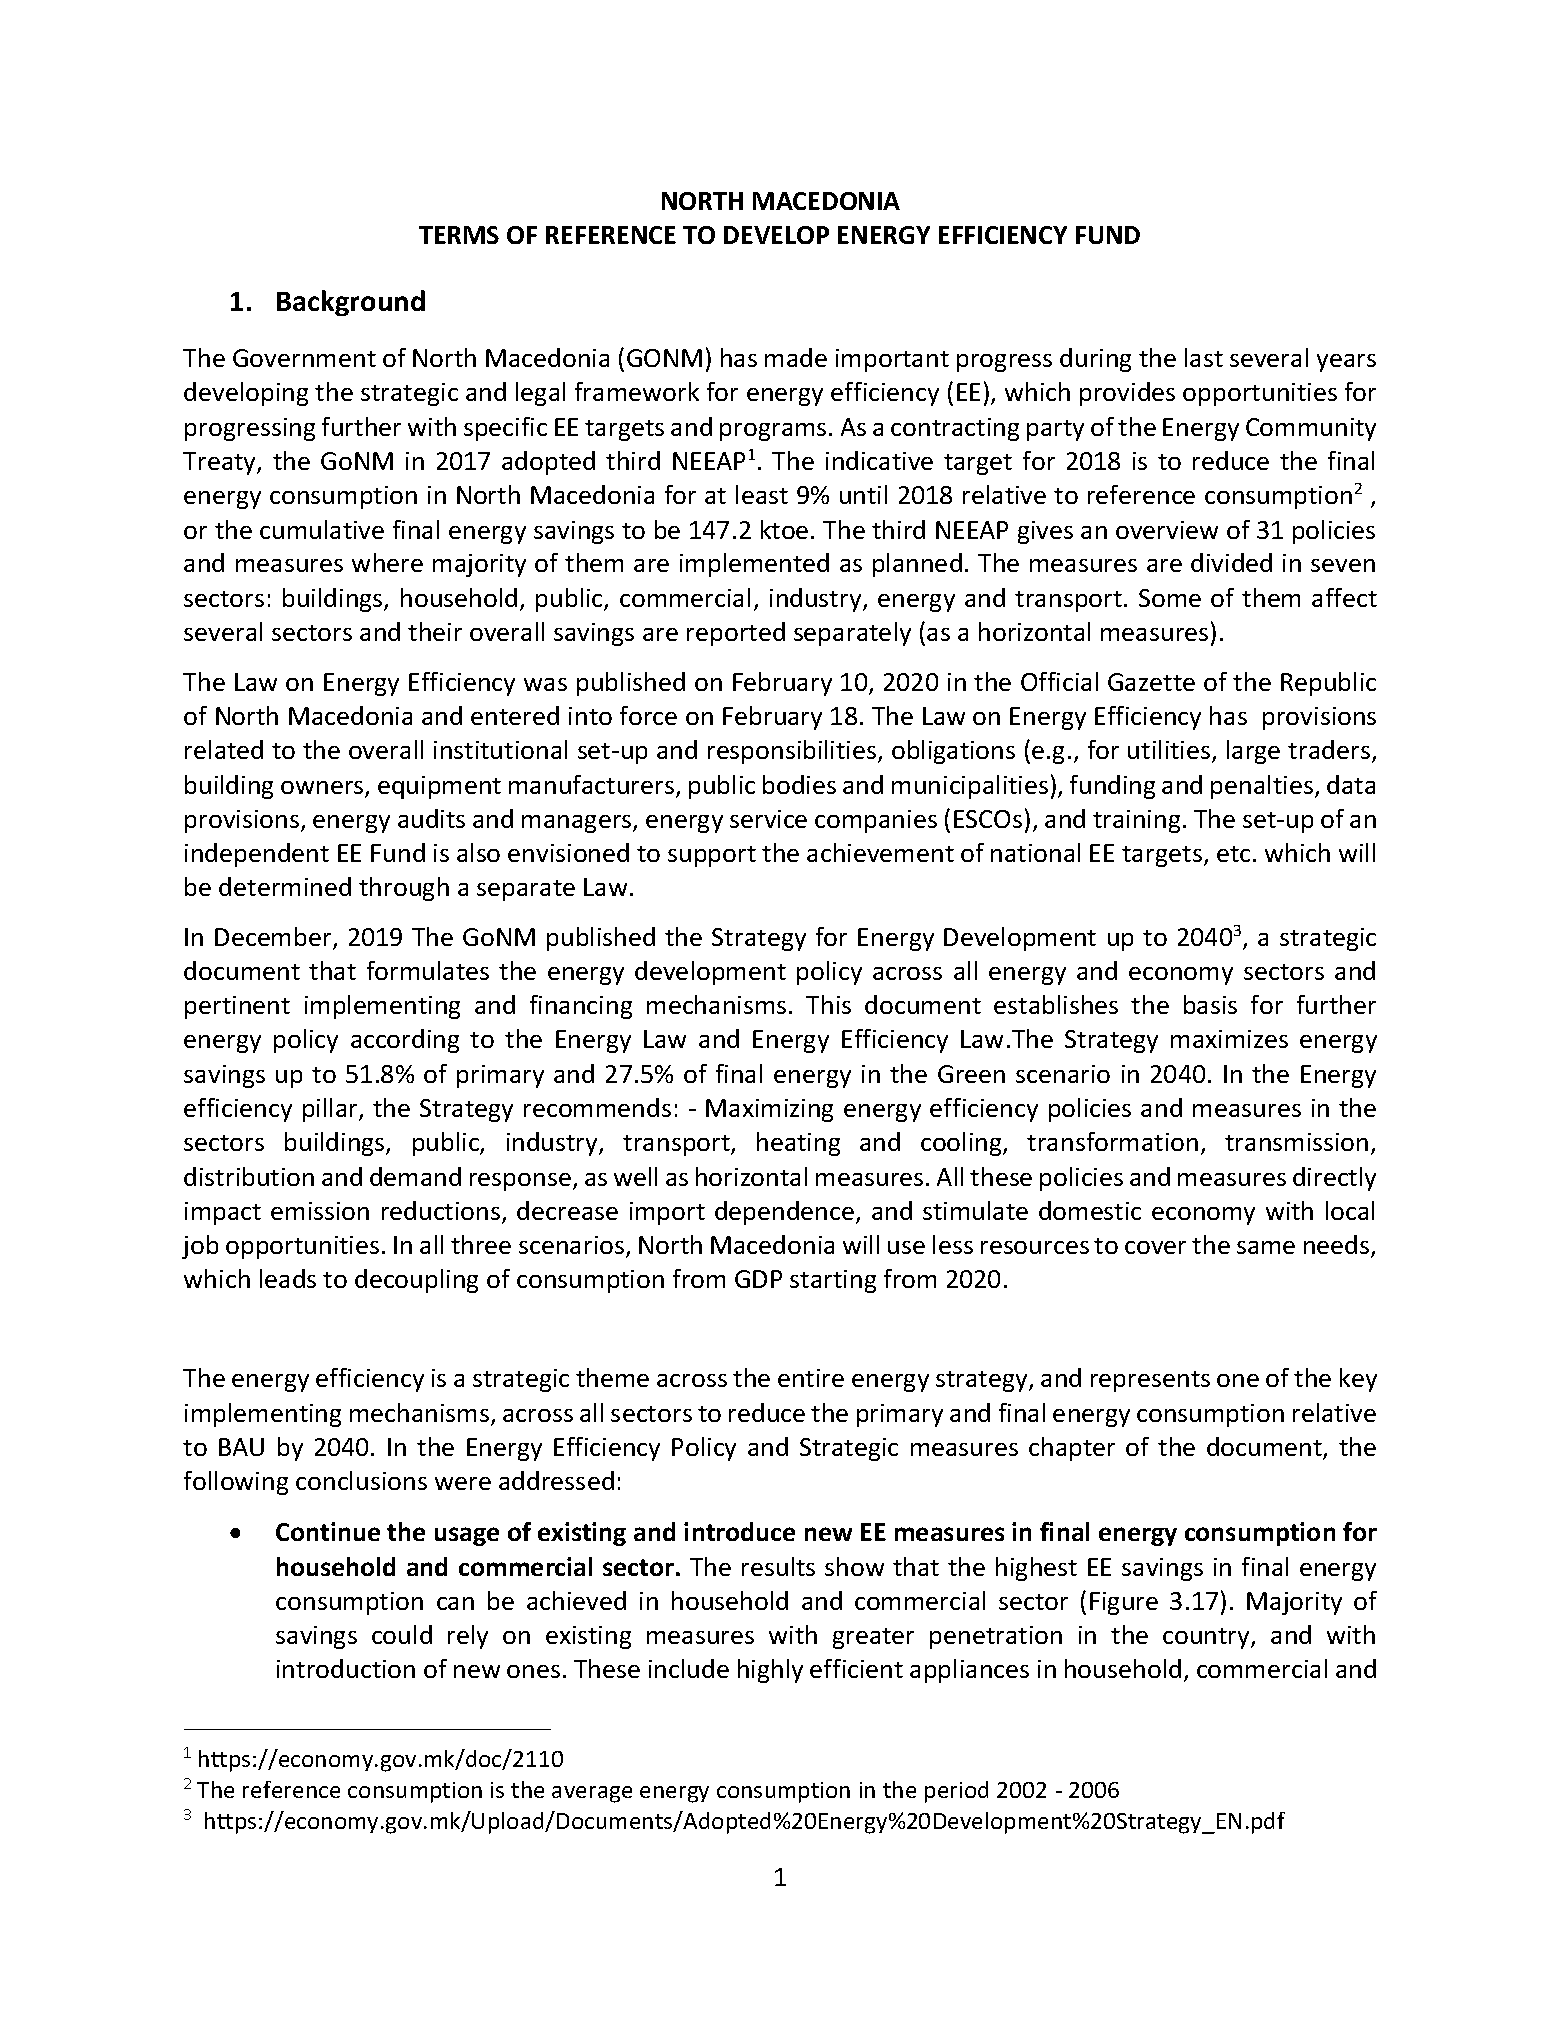  I want to click on last, so click(1204, 357).
